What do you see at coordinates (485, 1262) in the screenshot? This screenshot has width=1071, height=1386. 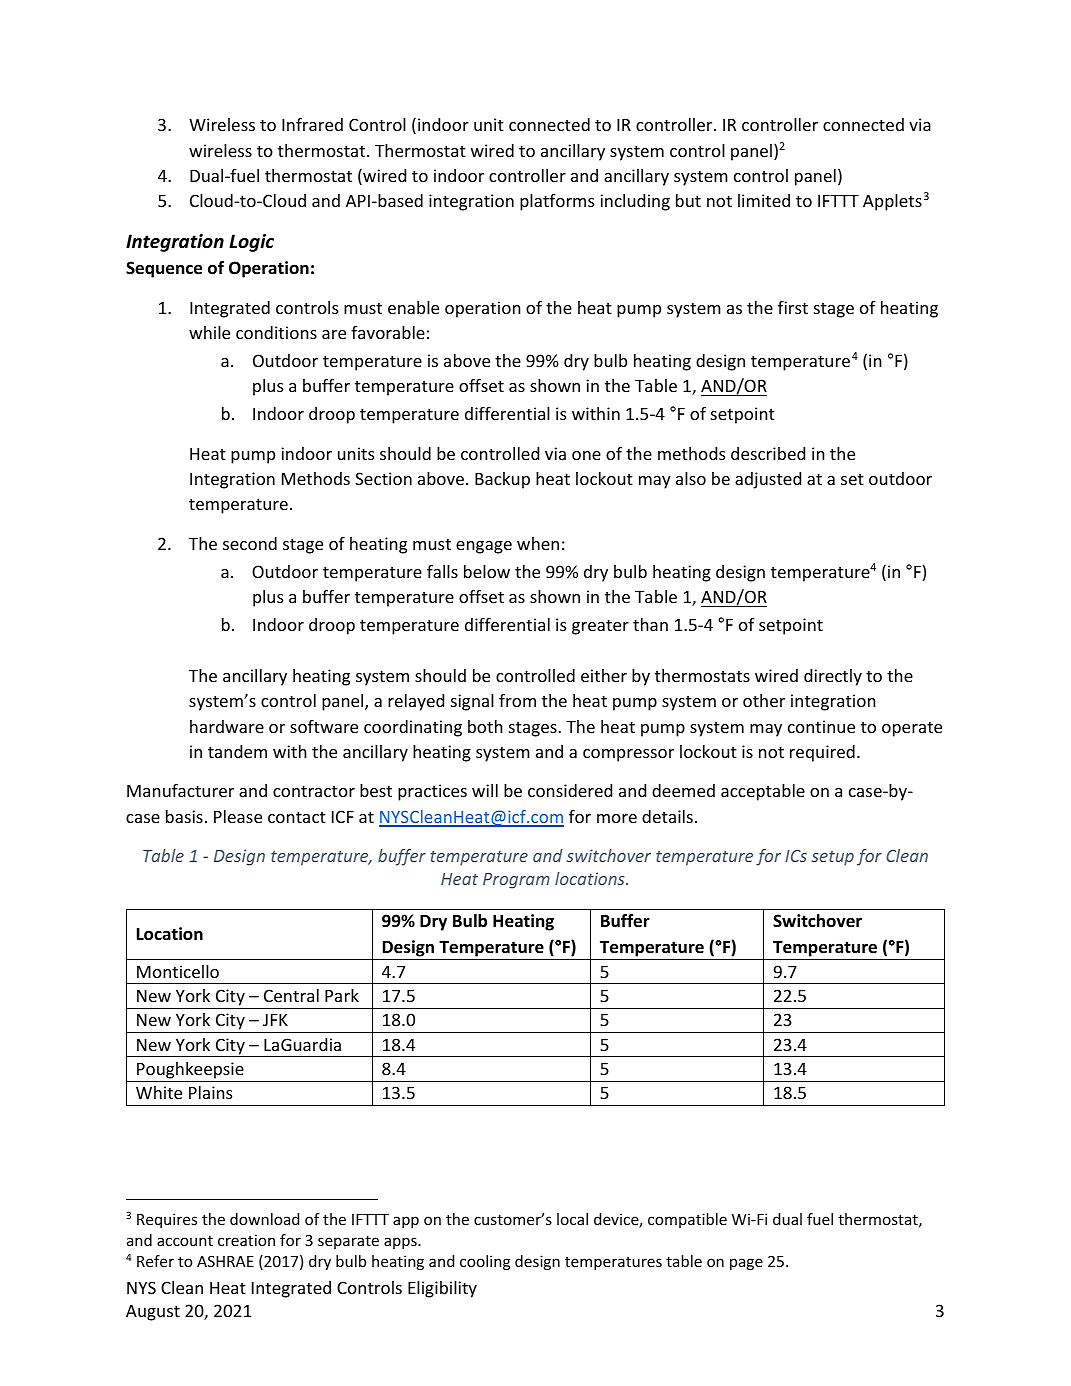 I see `cooling` at bounding box center [485, 1262].
